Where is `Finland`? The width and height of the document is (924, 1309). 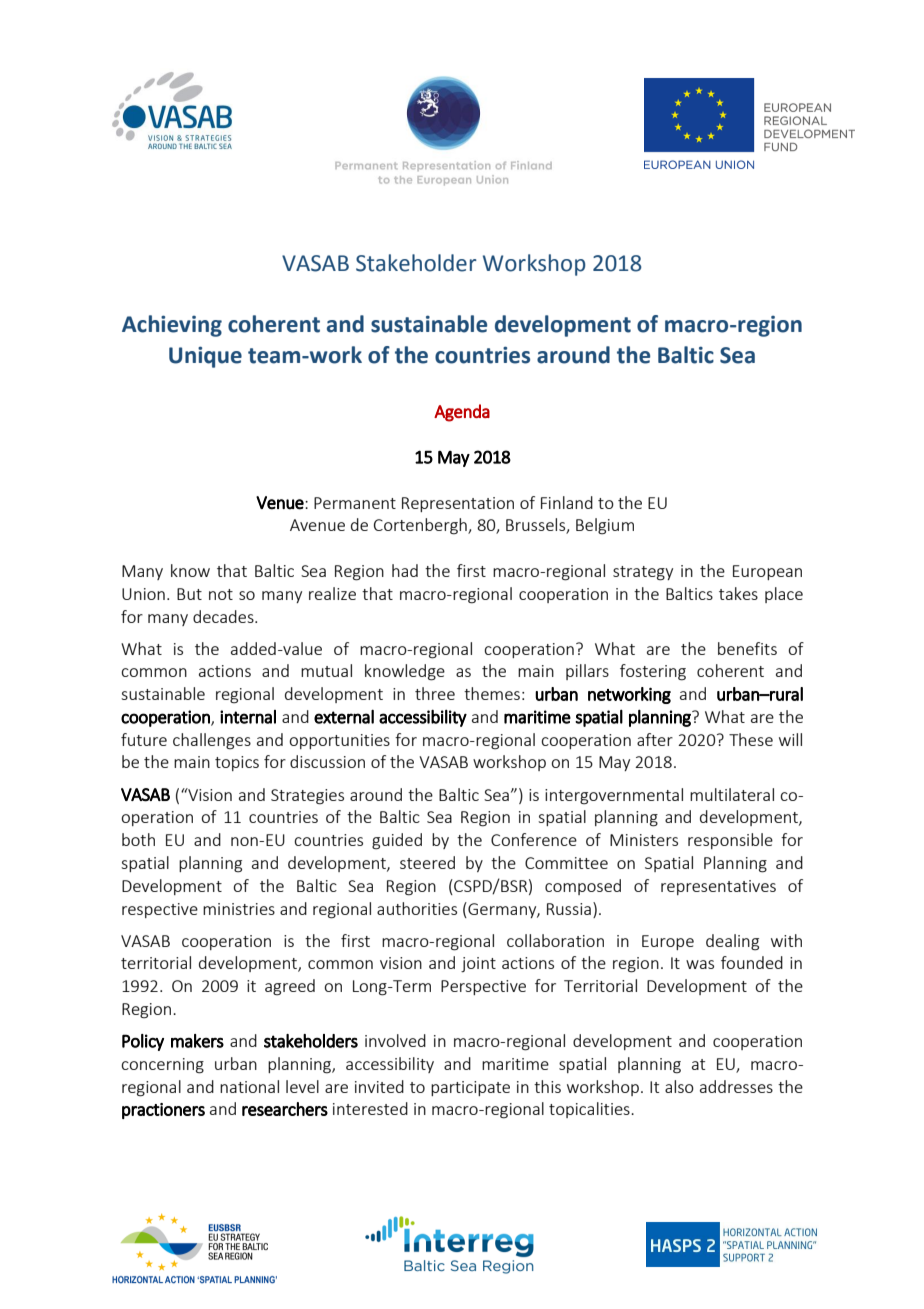 Finland is located at coordinates (567, 502).
